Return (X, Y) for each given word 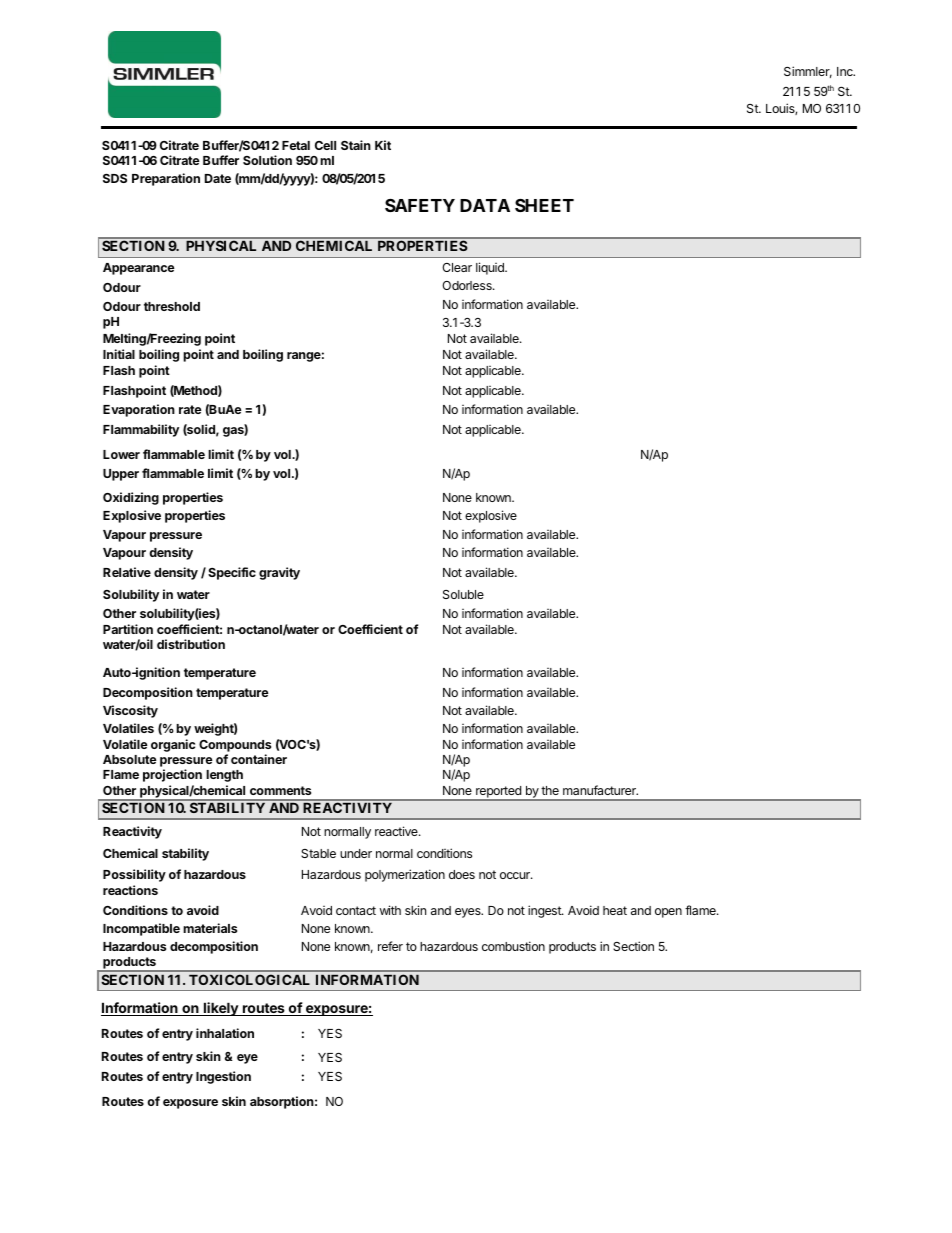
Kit (383, 145)
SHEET (544, 205)
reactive (397, 831)
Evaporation (139, 410)
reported (498, 793)
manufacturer (600, 790)
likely (221, 1009)
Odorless (468, 285)
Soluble (463, 594)
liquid (491, 268)
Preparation (166, 179)
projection (172, 775)
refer (390, 946)
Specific (232, 573)
